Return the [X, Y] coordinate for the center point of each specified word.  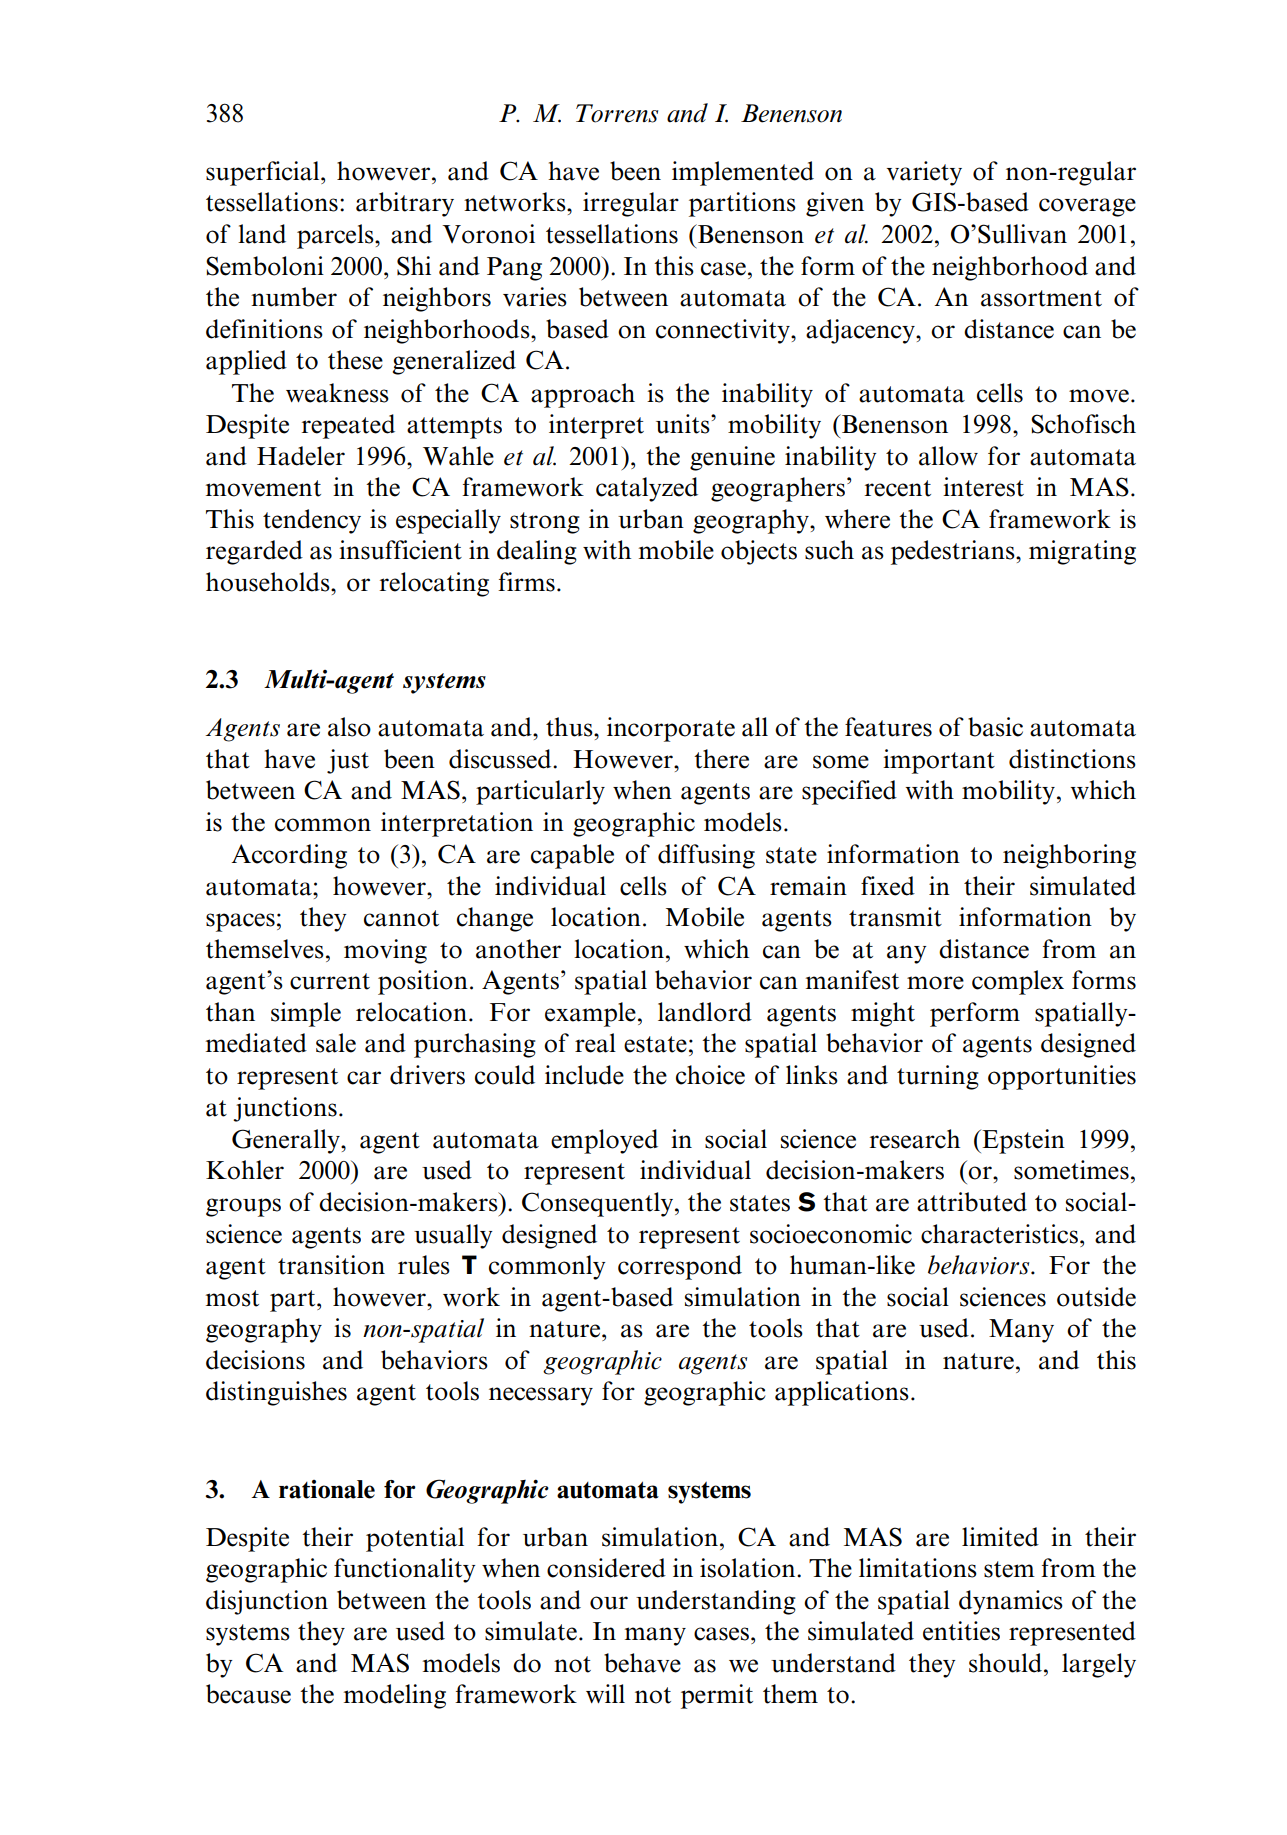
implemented [743, 173]
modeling [395, 1696]
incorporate [671, 729]
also [349, 727]
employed [604, 1141]
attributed [972, 1202]
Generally [287, 1141]
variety [924, 173]
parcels [336, 236]
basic [995, 727]
